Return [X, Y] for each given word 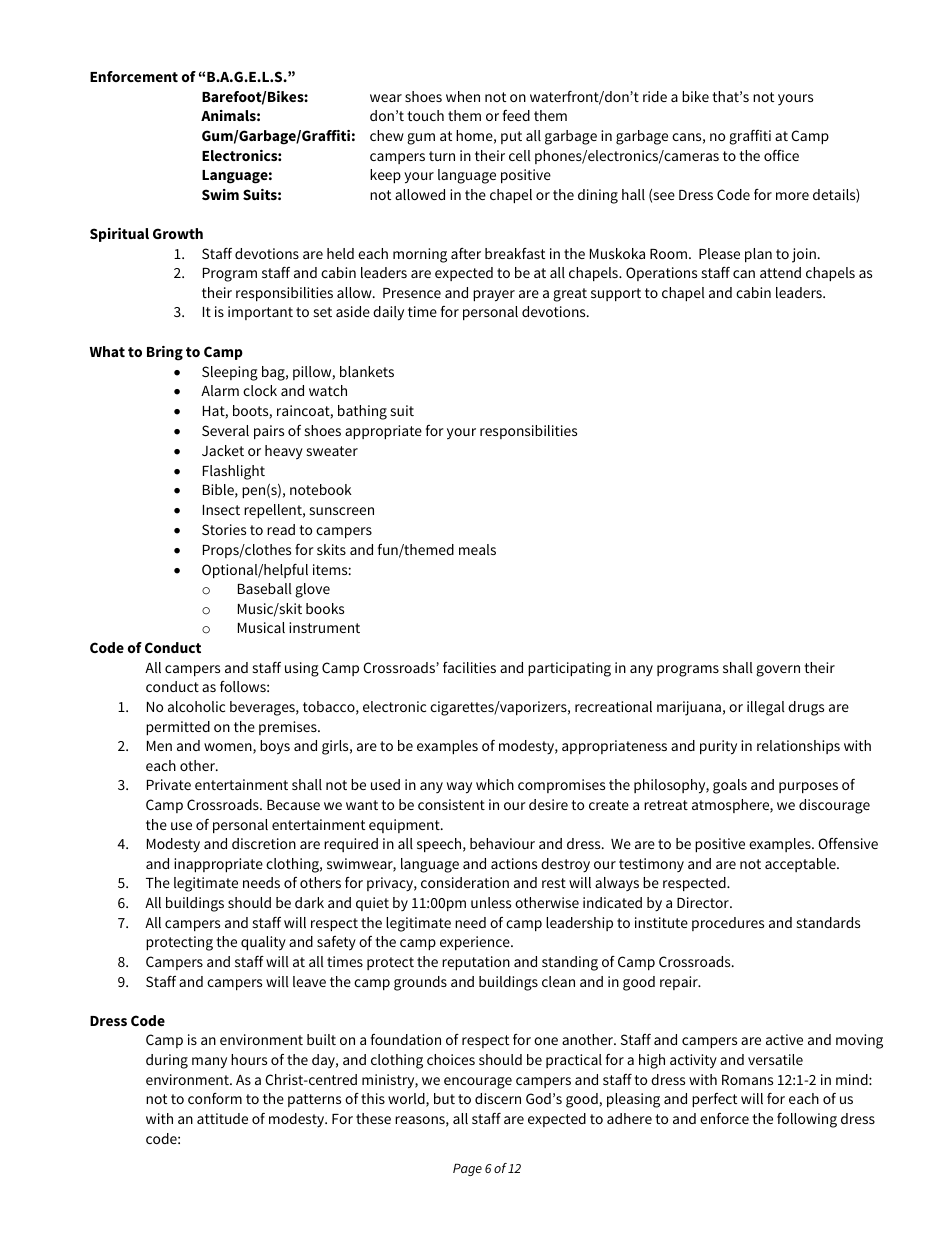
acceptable [801, 865]
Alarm [220, 390]
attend [780, 272]
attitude [222, 1118]
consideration [465, 882]
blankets [367, 371]
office [781, 155]
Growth [178, 233]
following [807, 1120]
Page [467, 1170]
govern [778, 671]
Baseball [265, 588]
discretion [264, 843]
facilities [469, 667]
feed [516, 115]
